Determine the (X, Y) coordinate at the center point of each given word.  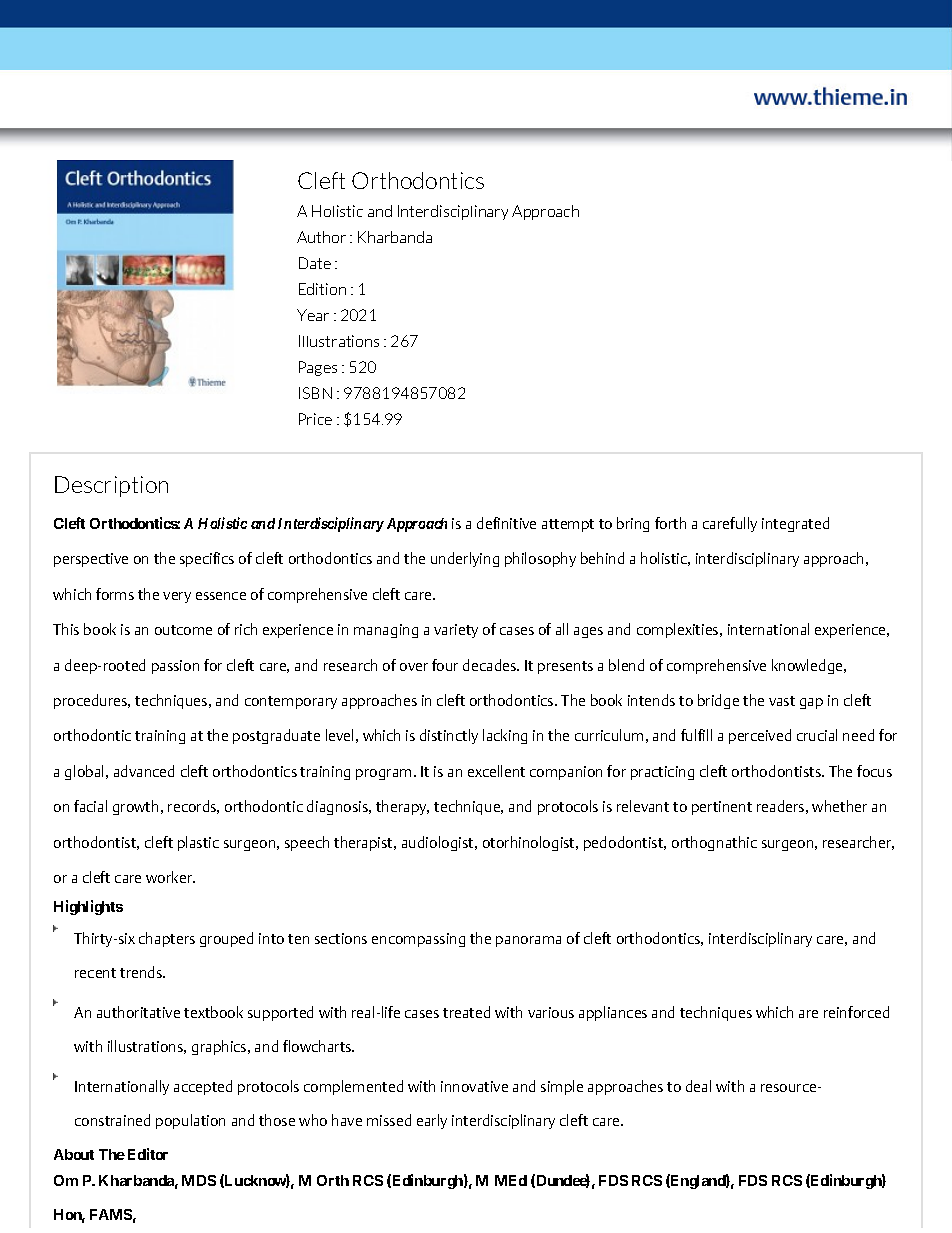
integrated (795, 524)
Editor (148, 1154)
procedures (92, 701)
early (432, 1121)
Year (313, 315)
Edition (322, 289)
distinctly (449, 736)
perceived (760, 736)
